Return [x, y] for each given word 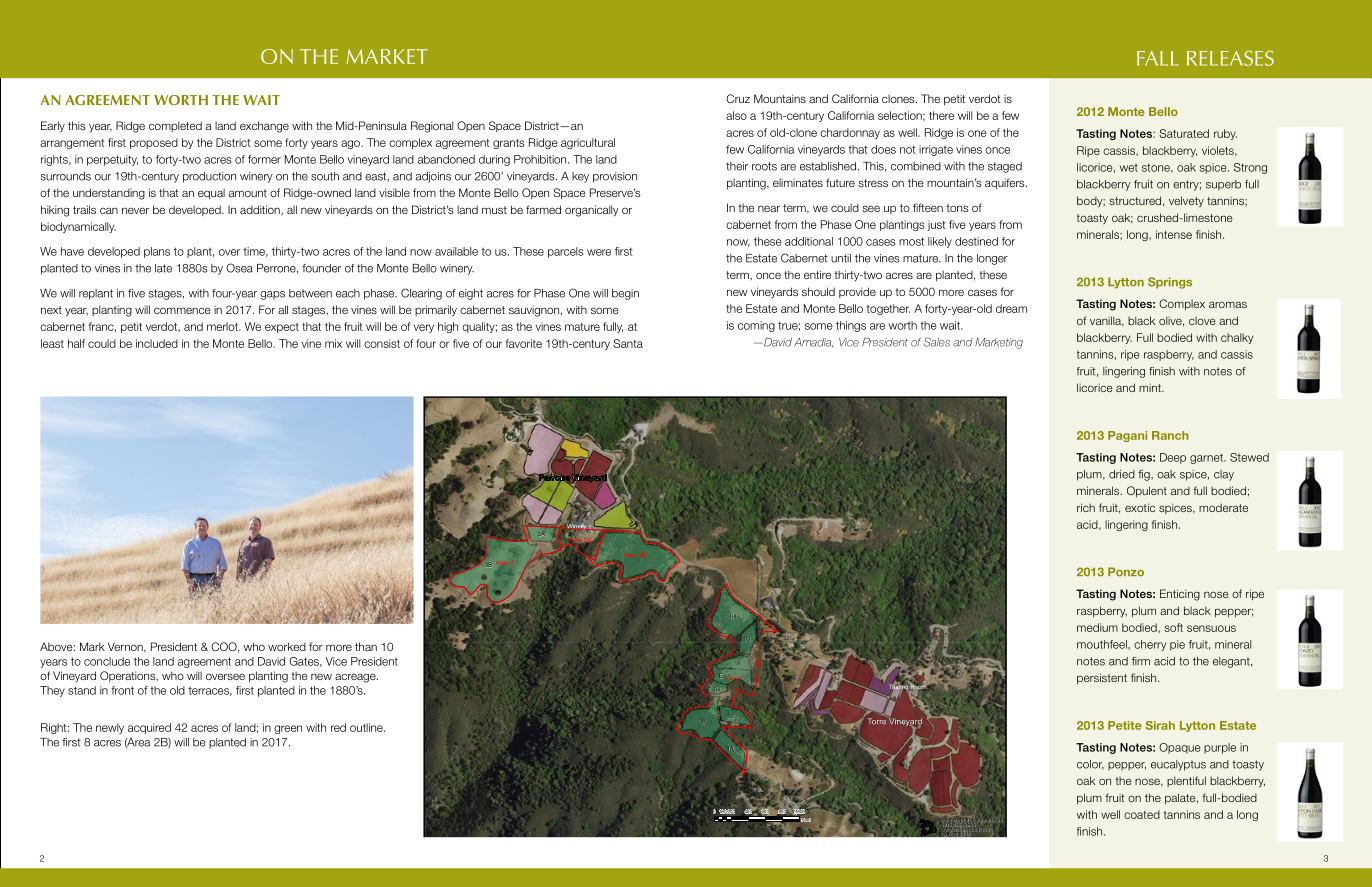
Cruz [738, 98]
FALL [1158, 58]
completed [175, 126]
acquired [149, 728]
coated [1142, 814]
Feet [806, 820]
